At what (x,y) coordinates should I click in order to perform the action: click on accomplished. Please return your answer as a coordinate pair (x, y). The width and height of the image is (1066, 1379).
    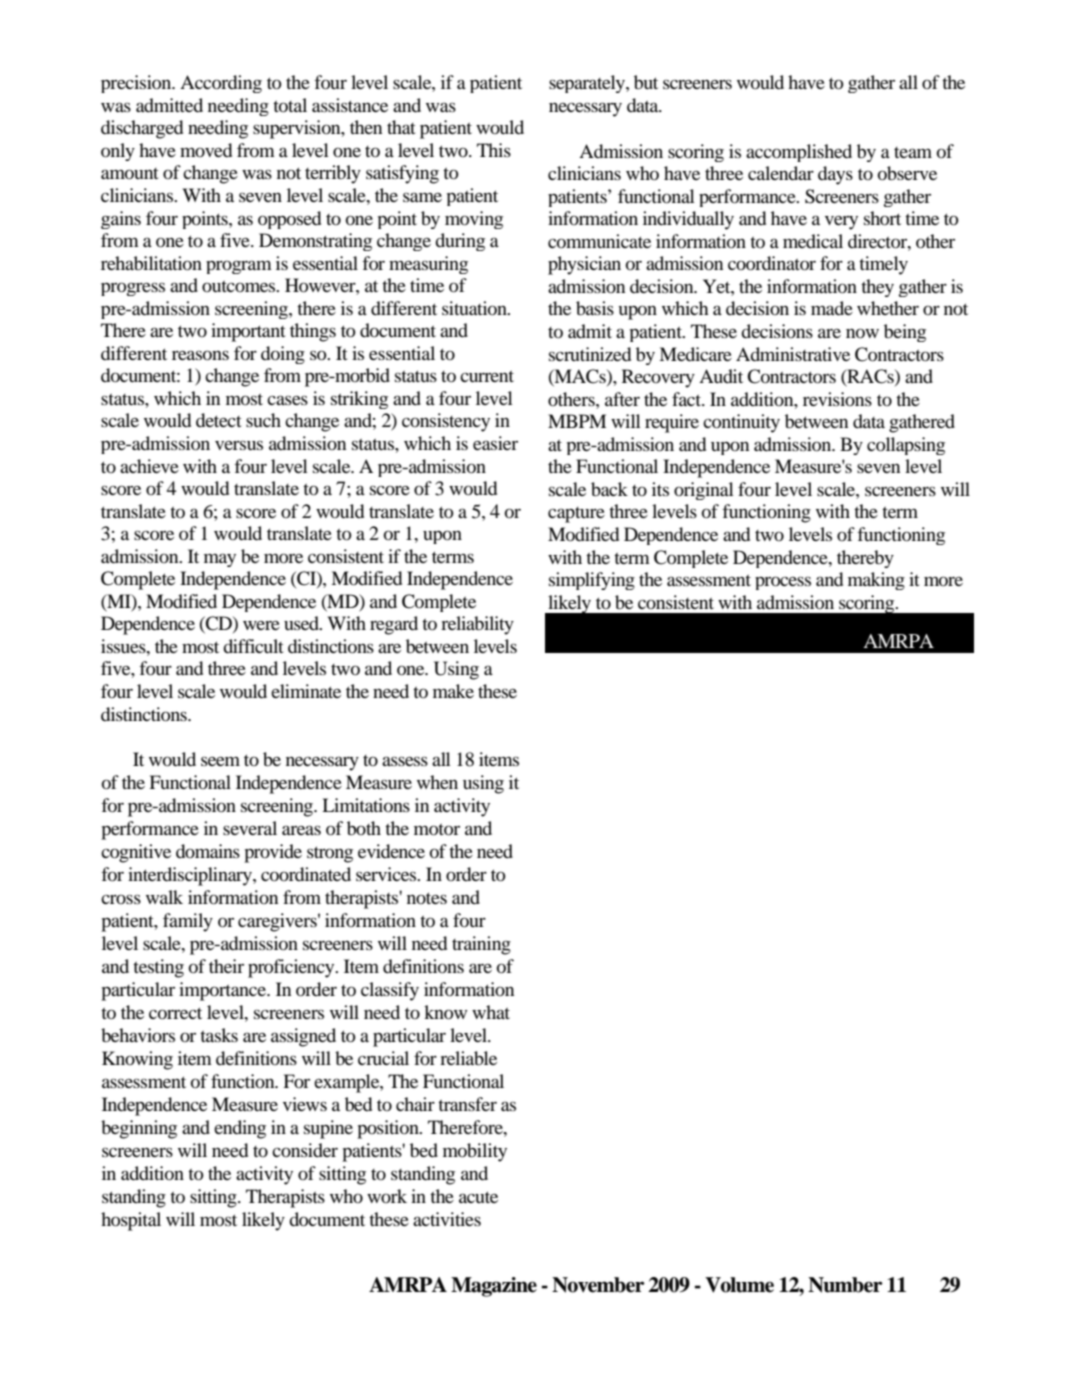
    Looking at the image, I should click on (799, 153).
